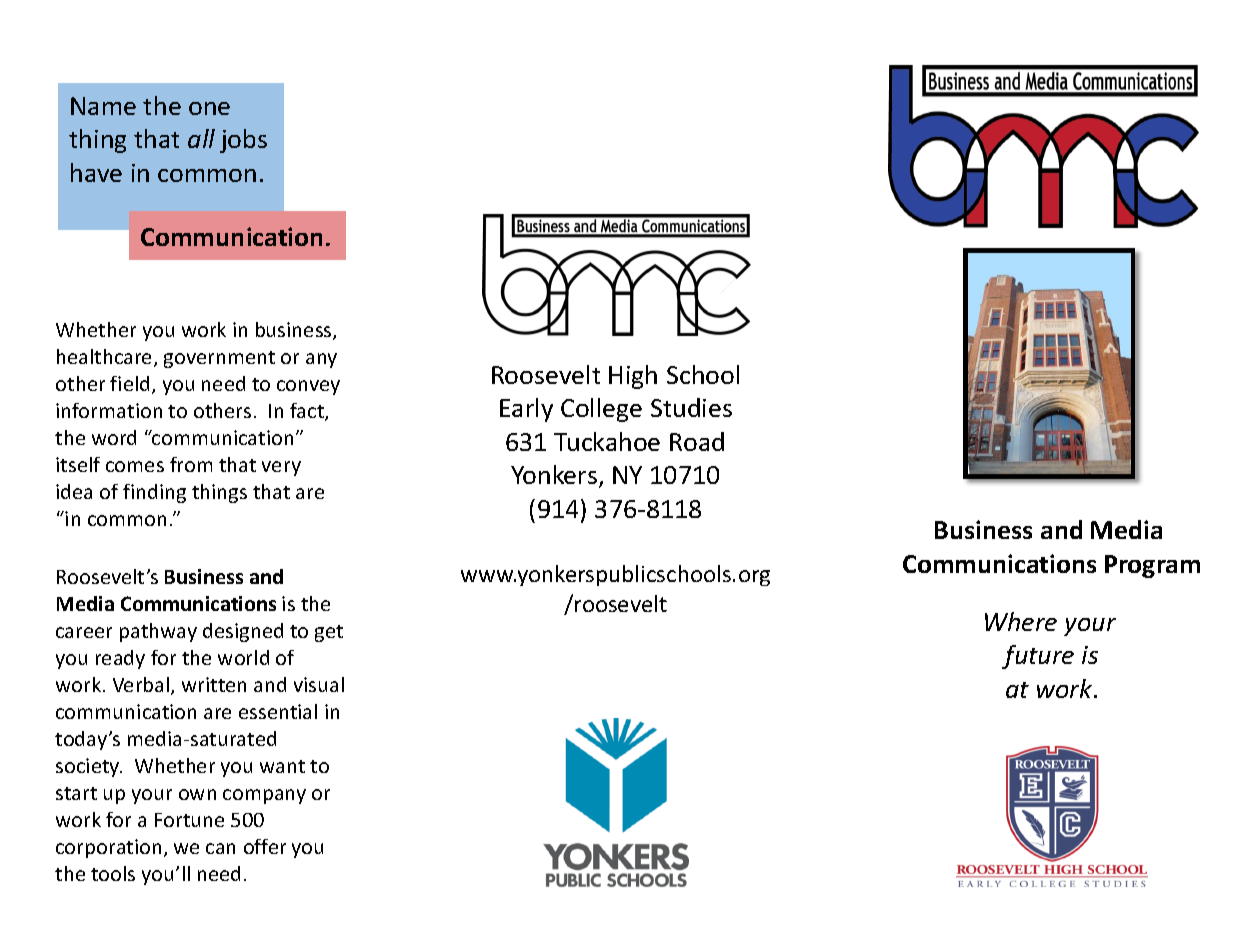 The width and height of the page is (1233, 952). What do you see at coordinates (1152, 566) in the page?
I see `Program` at bounding box center [1152, 566].
